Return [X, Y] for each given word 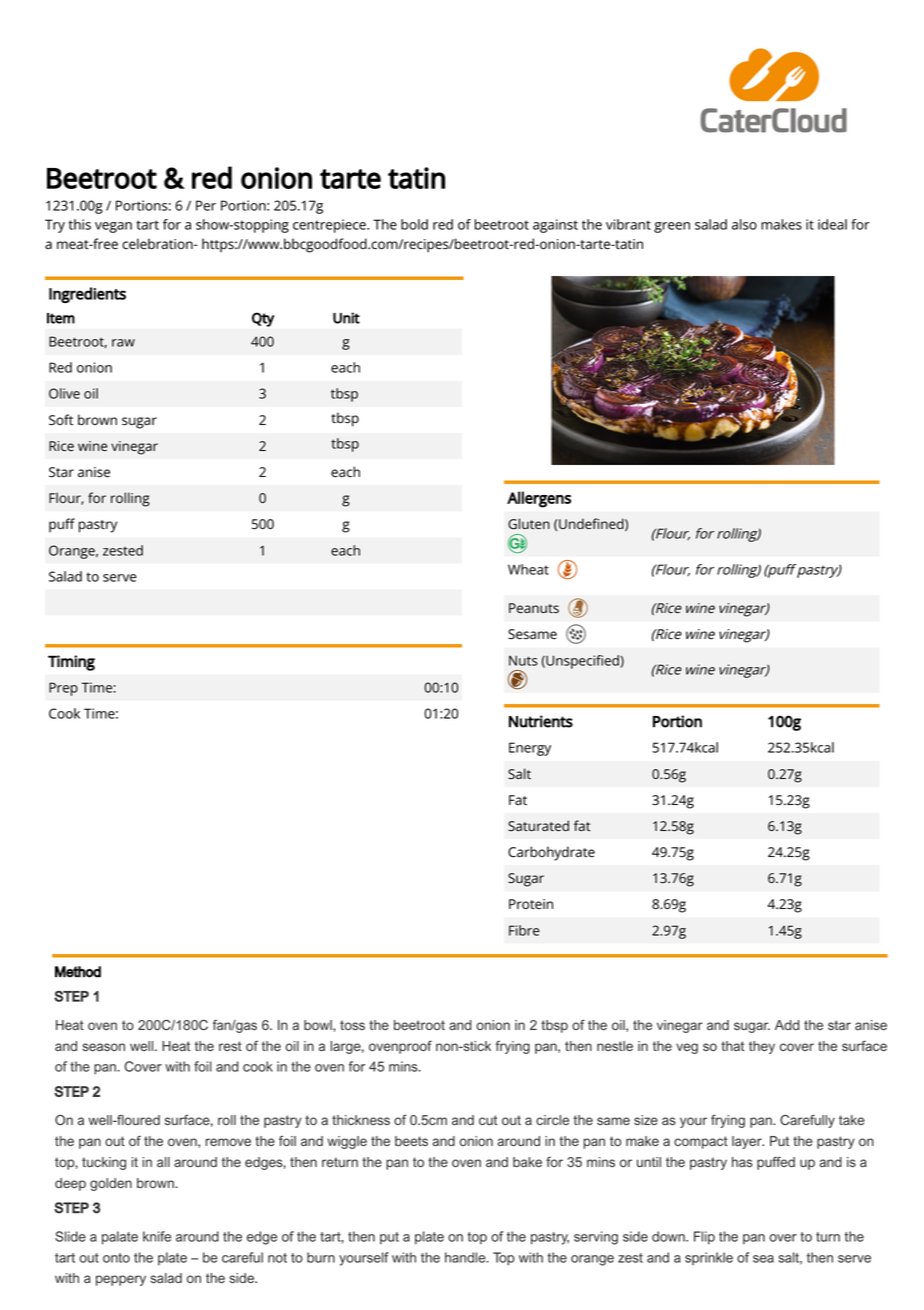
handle [466, 1257]
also [744, 224]
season [103, 1047]
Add [787, 1025]
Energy [530, 749]
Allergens [539, 499]
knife [157, 1236]
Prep [63, 689]
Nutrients [541, 721]
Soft [61, 420]
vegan [113, 227]
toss [352, 1025]
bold [414, 224]
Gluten [529, 524]
